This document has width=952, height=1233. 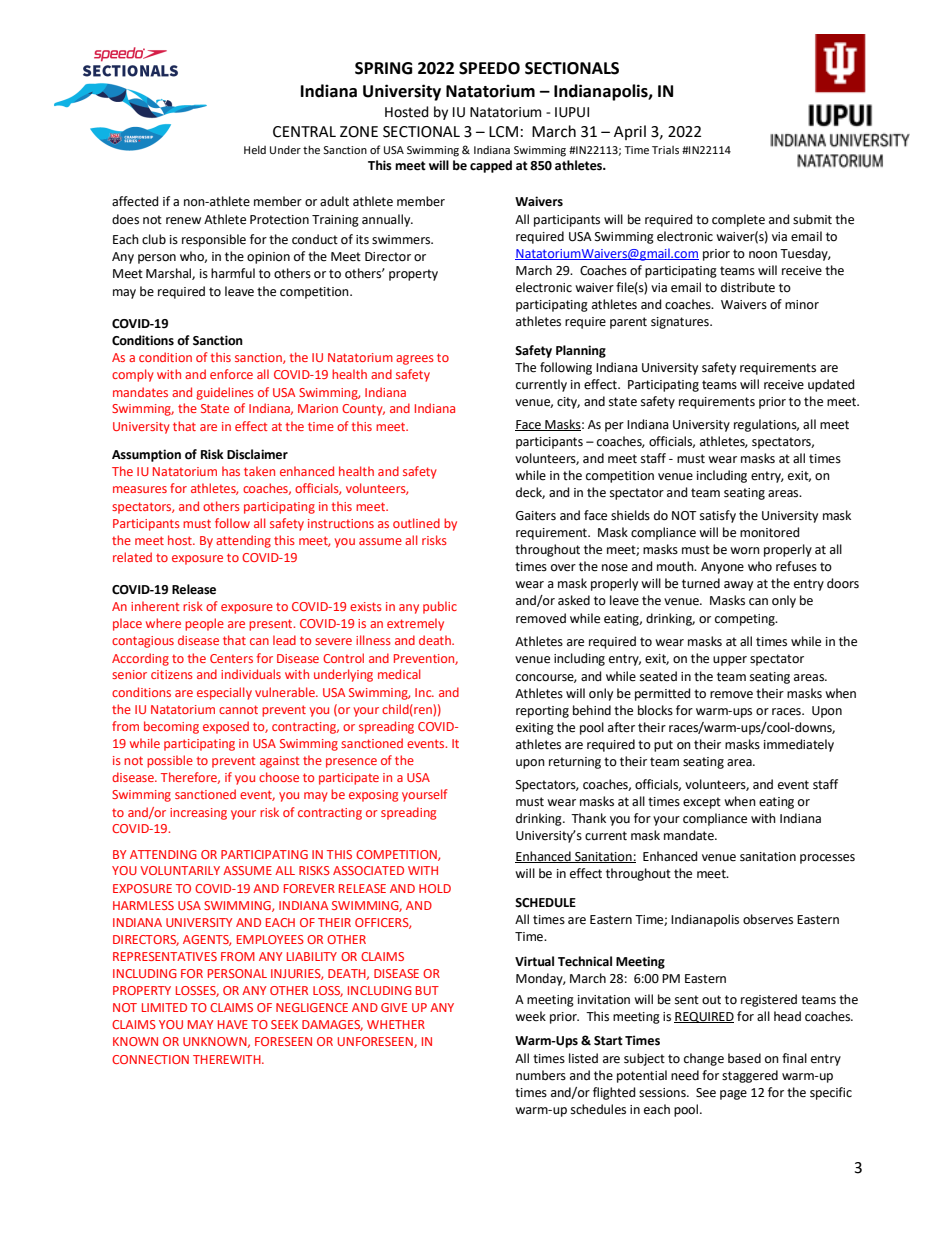 I want to click on Trials, so click(x=665, y=150).
